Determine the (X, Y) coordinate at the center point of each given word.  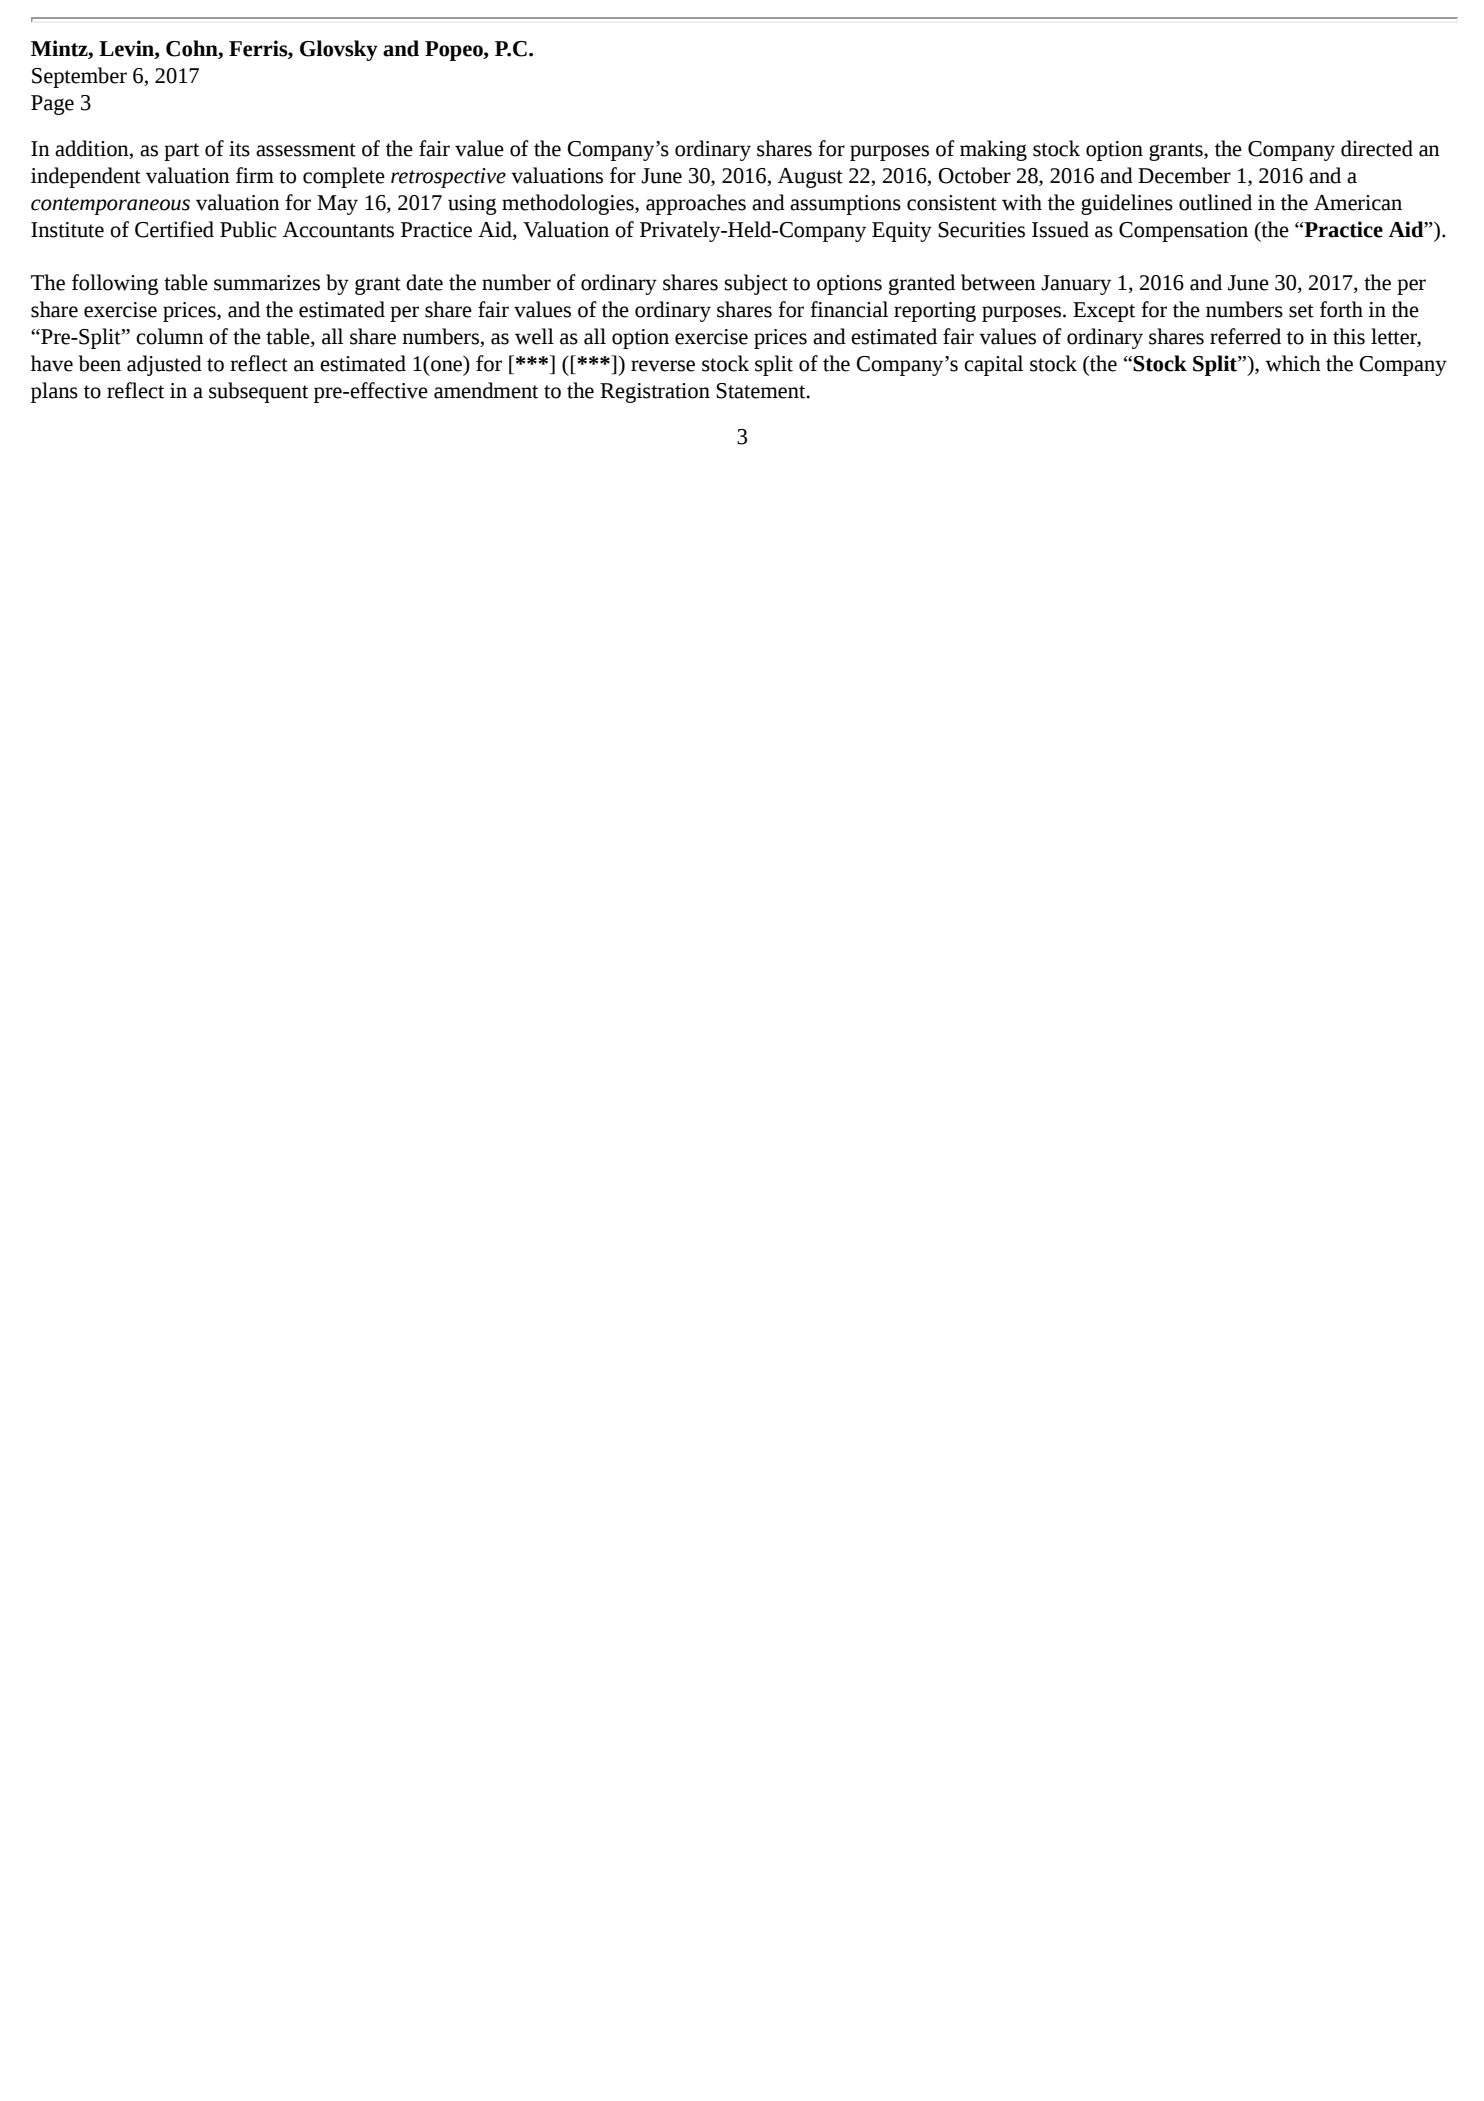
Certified (174, 229)
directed (1377, 148)
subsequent (258, 392)
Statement (762, 391)
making (993, 150)
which (1293, 363)
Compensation (1183, 232)
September (79, 77)
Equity (902, 232)
